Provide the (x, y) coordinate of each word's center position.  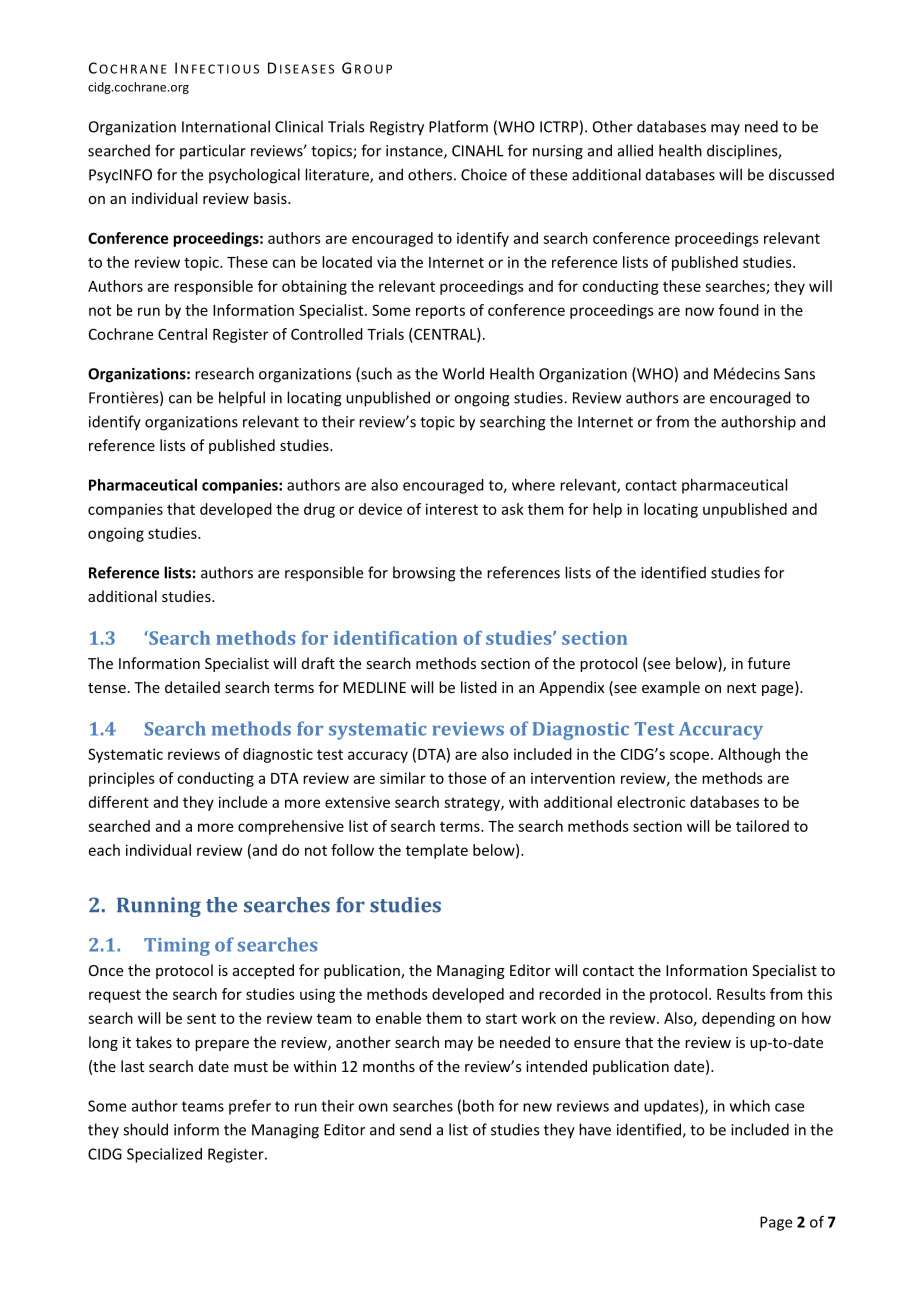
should (145, 1129)
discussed (801, 174)
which (750, 1106)
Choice (484, 174)
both (478, 1106)
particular (213, 151)
